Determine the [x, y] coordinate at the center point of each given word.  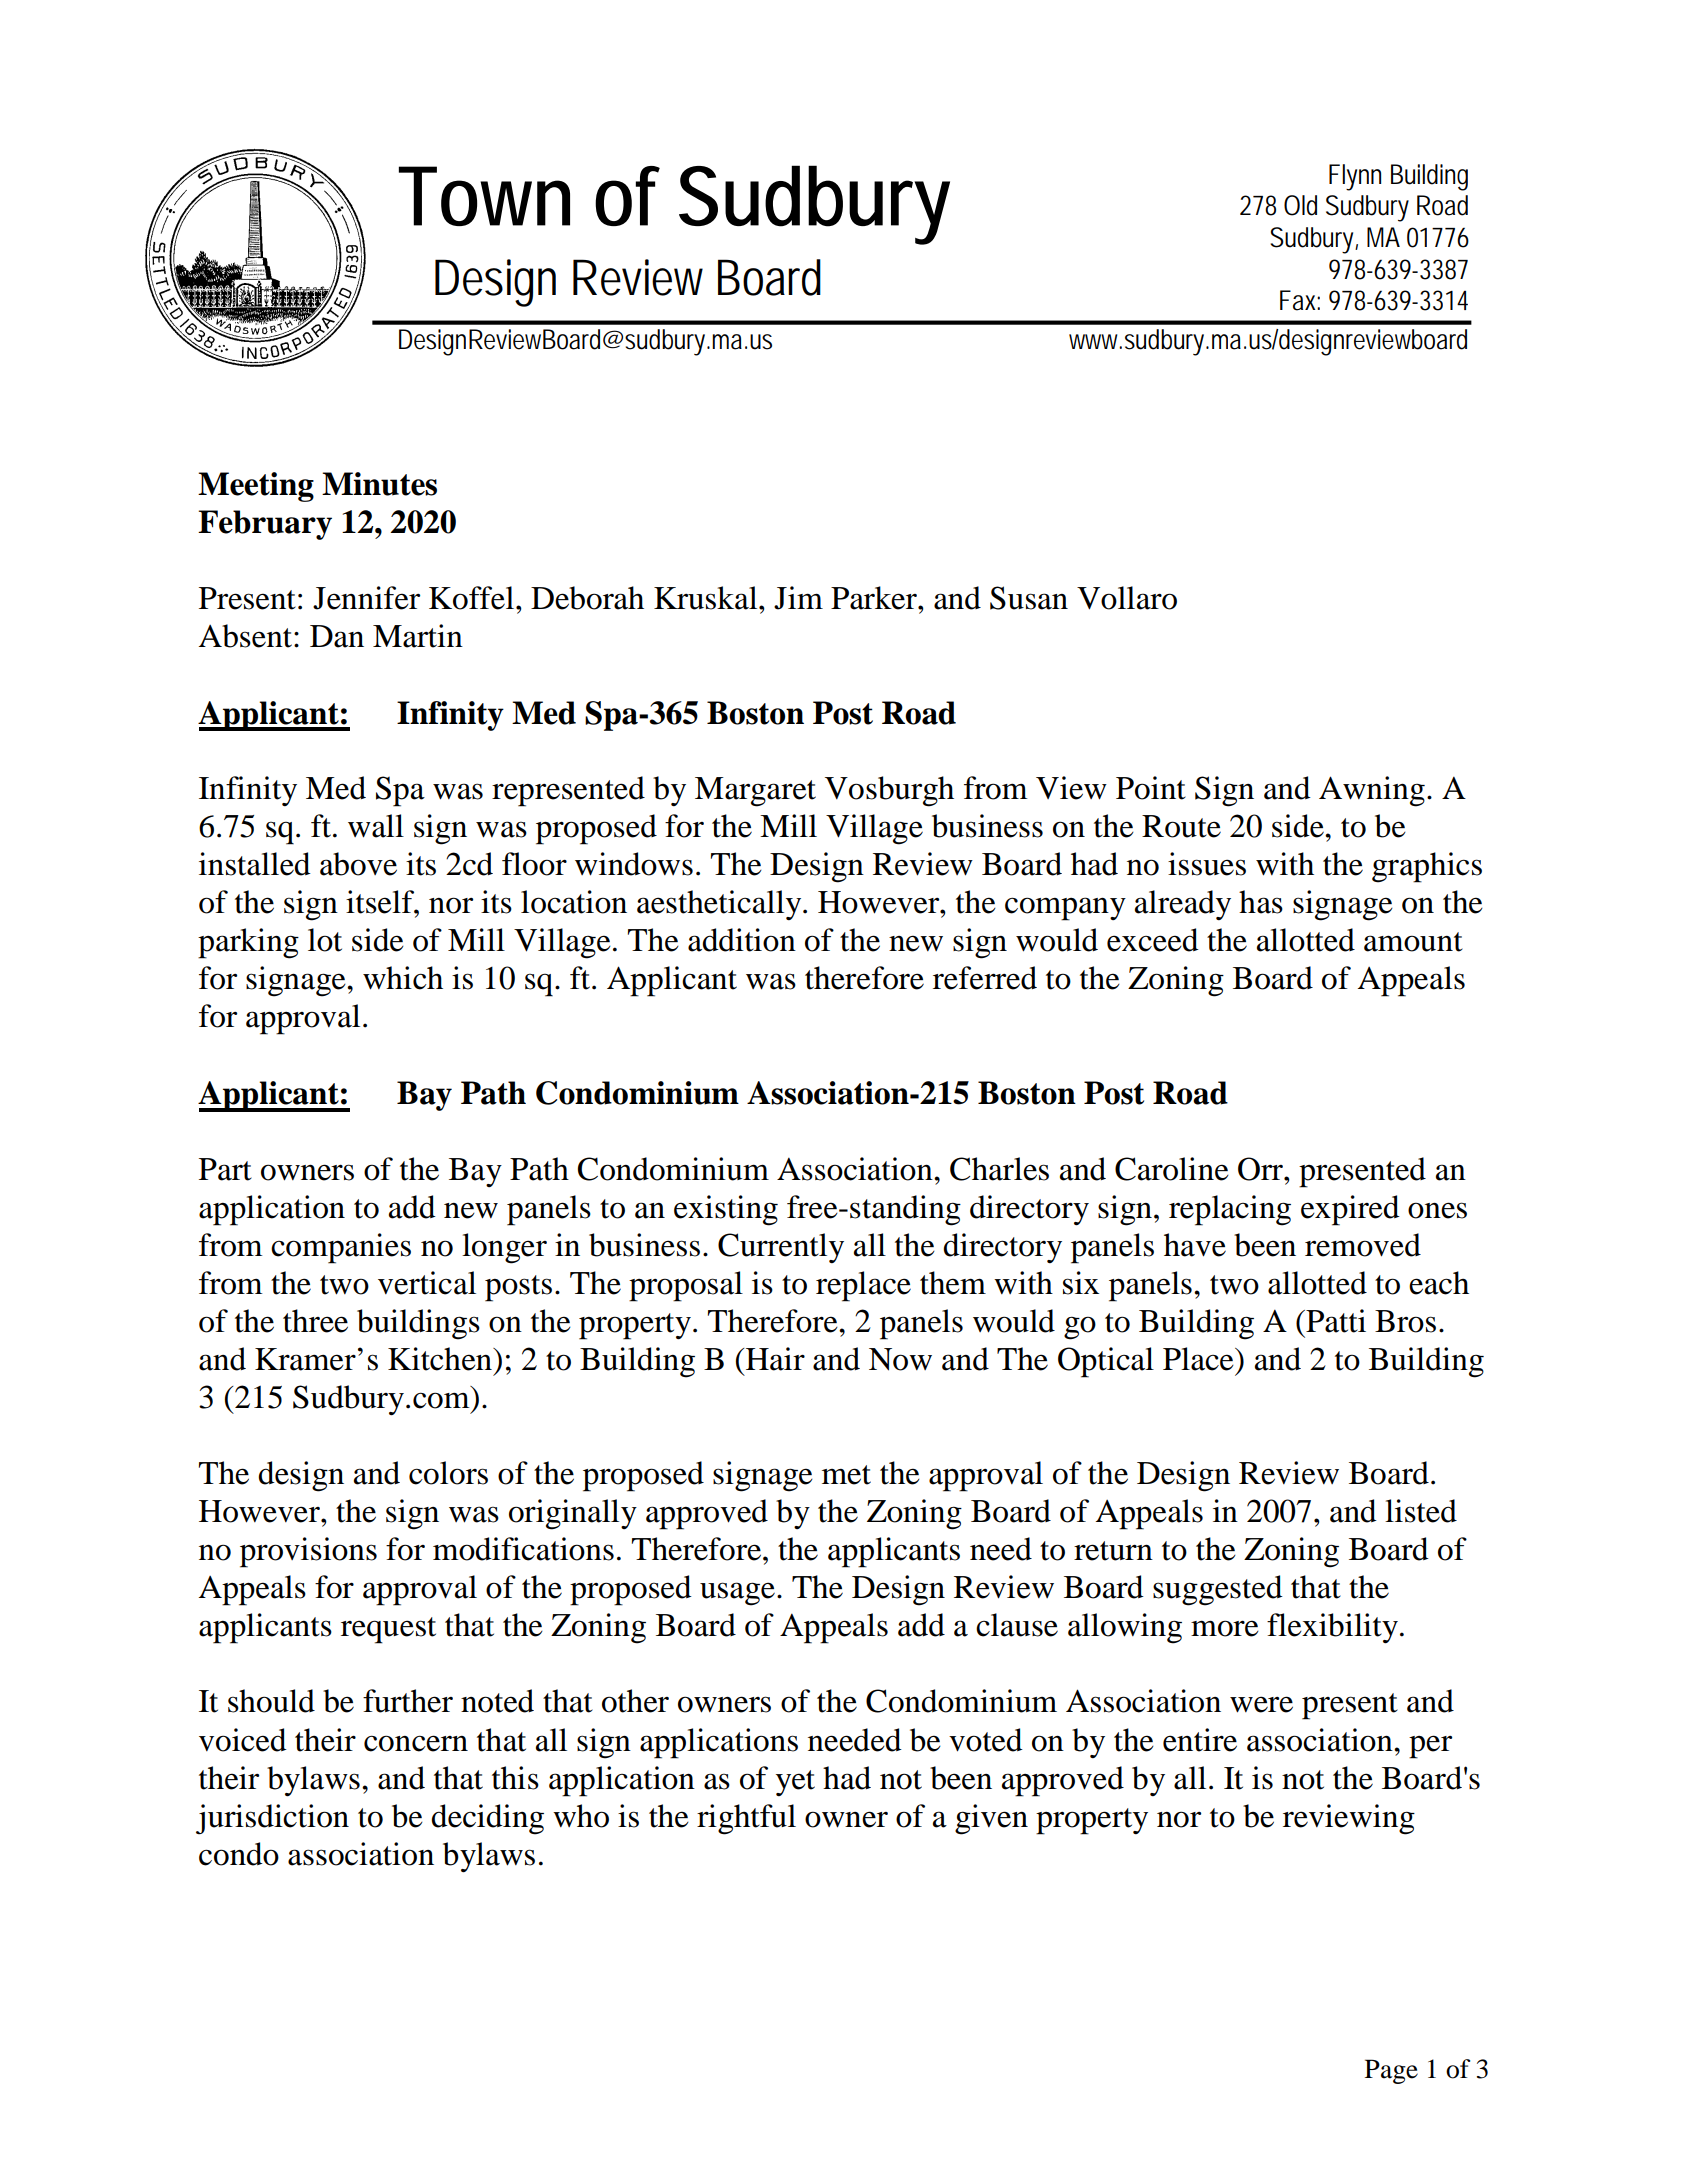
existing [726, 1210]
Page [1391, 2071]
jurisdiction [272, 1819]
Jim [798, 598]
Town [484, 196]
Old [1300, 205]
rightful [746, 1819]
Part [225, 1169]
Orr [1262, 1169]
